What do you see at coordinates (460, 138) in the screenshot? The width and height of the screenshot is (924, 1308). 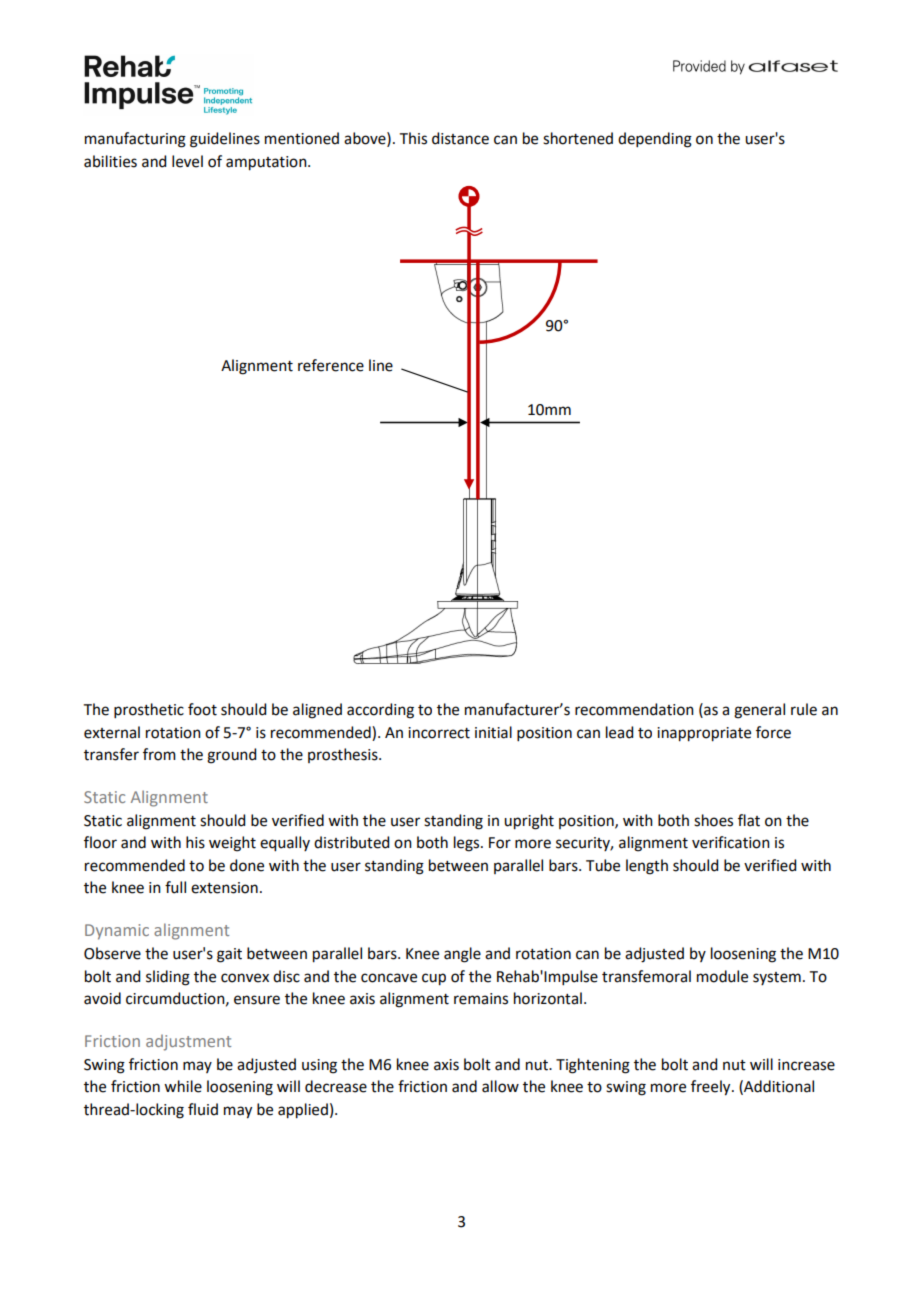 I see `distance` at bounding box center [460, 138].
